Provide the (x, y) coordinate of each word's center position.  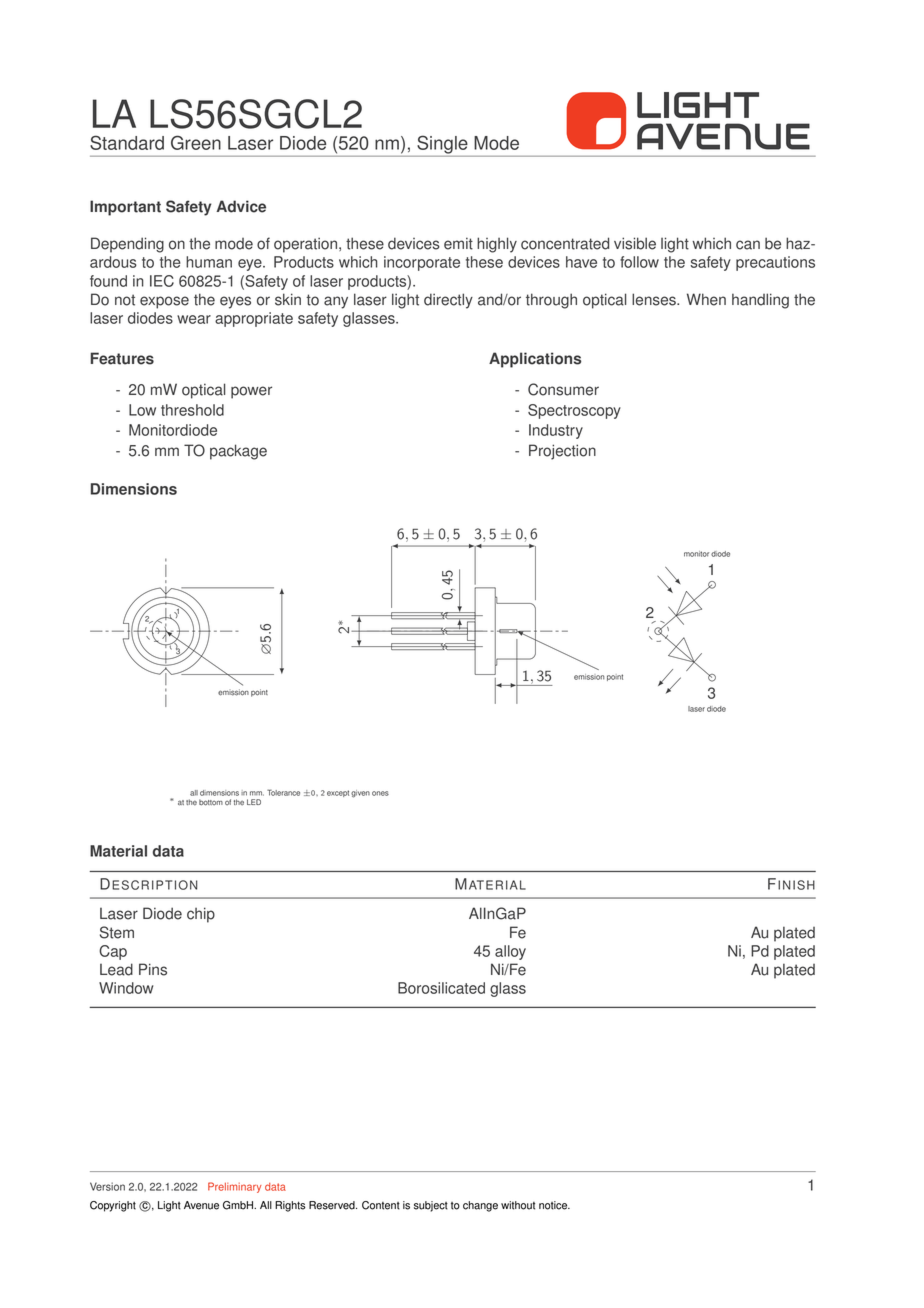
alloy (510, 952)
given (360, 794)
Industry (556, 431)
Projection (562, 452)
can (748, 245)
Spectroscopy (574, 411)
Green (196, 142)
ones (380, 793)
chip (201, 915)
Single (442, 144)
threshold (192, 410)
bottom (211, 802)
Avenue (201, 1205)
